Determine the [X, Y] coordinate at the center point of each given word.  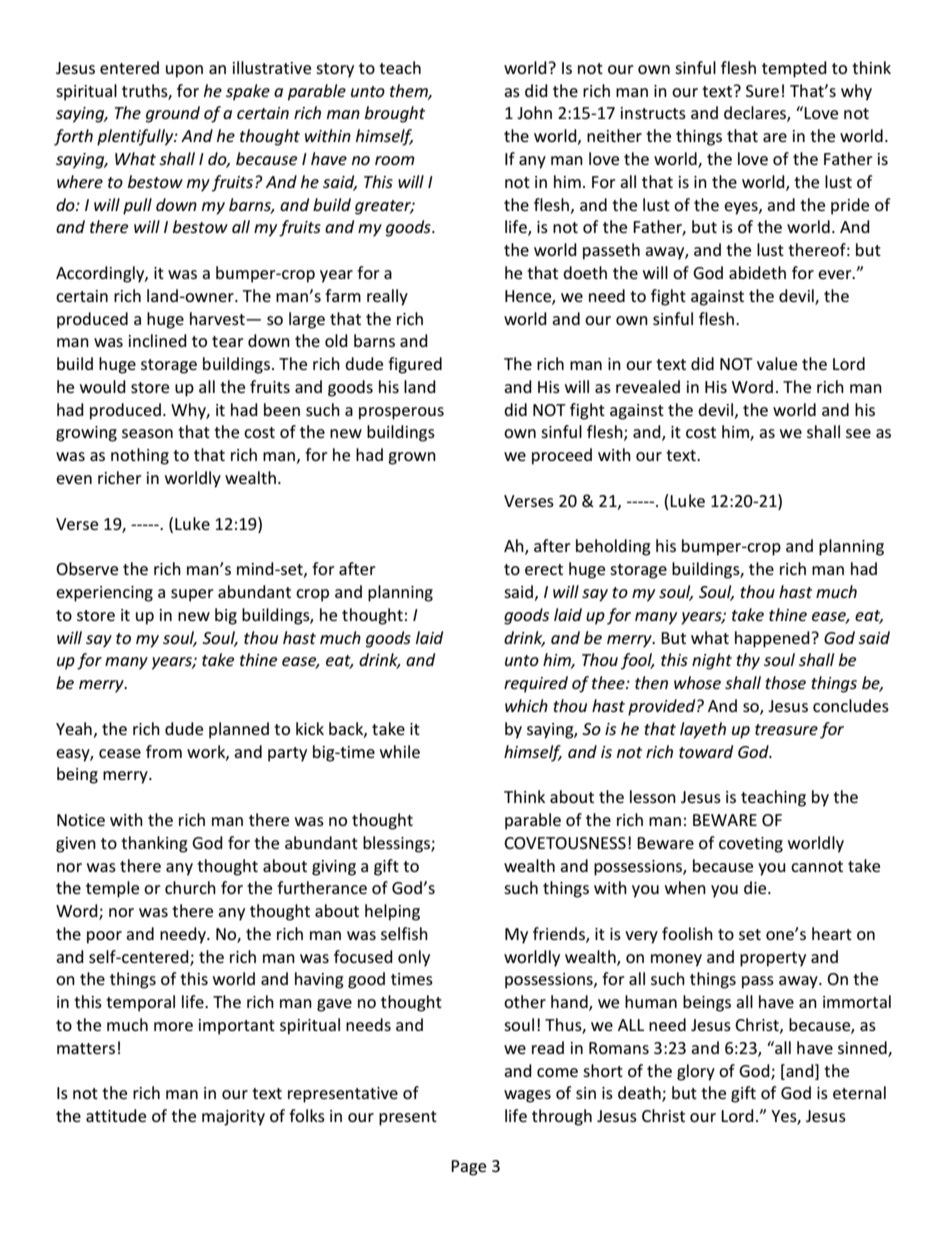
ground [173, 114]
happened [772, 639]
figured [415, 365]
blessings [397, 844]
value [777, 363]
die [756, 887]
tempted [794, 69]
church [190, 887]
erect [544, 569]
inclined [158, 340]
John [534, 112]
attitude [116, 1115]
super [192, 595]
